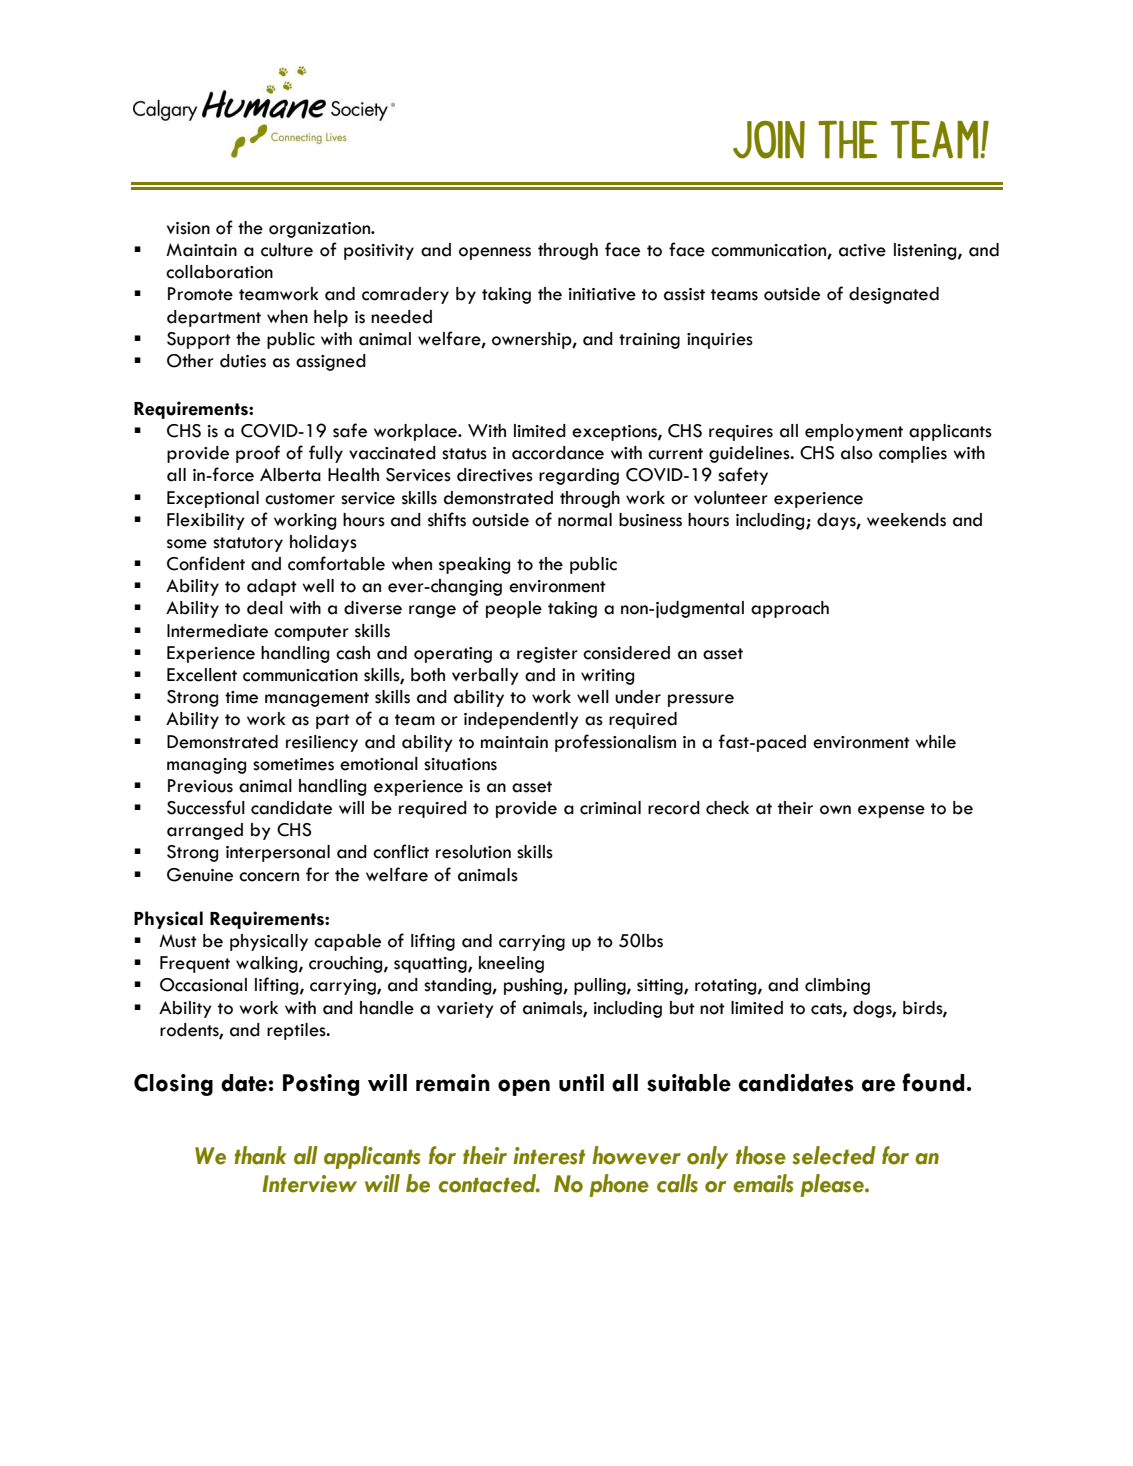 The height and width of the screenshot is (1466, 1133). What do you see at coordinates (321, 230) in the screenshot?
I see `organization` at bounding box center [321, 230].
